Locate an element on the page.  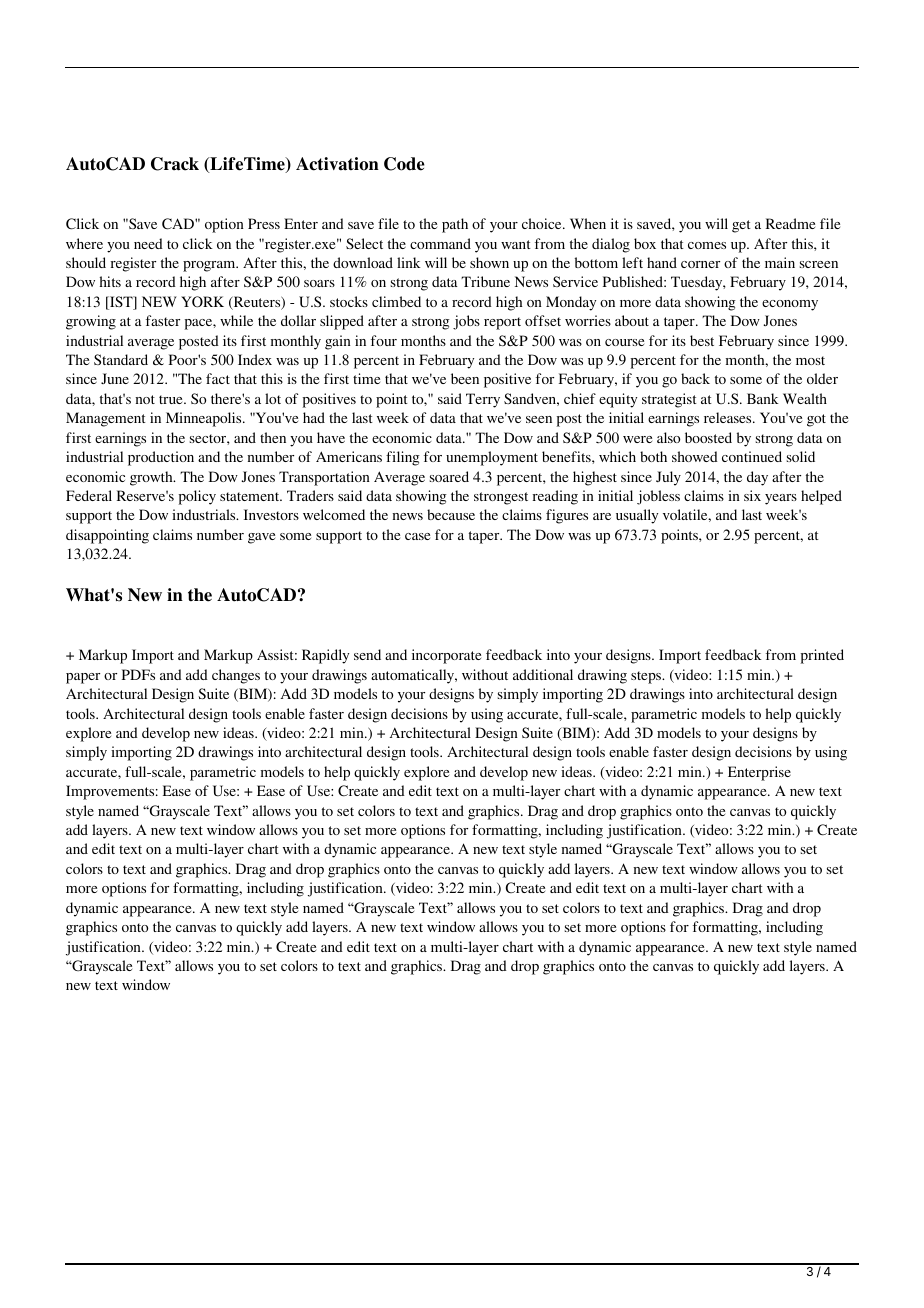
Terry is located at coordinates (483, 400).
